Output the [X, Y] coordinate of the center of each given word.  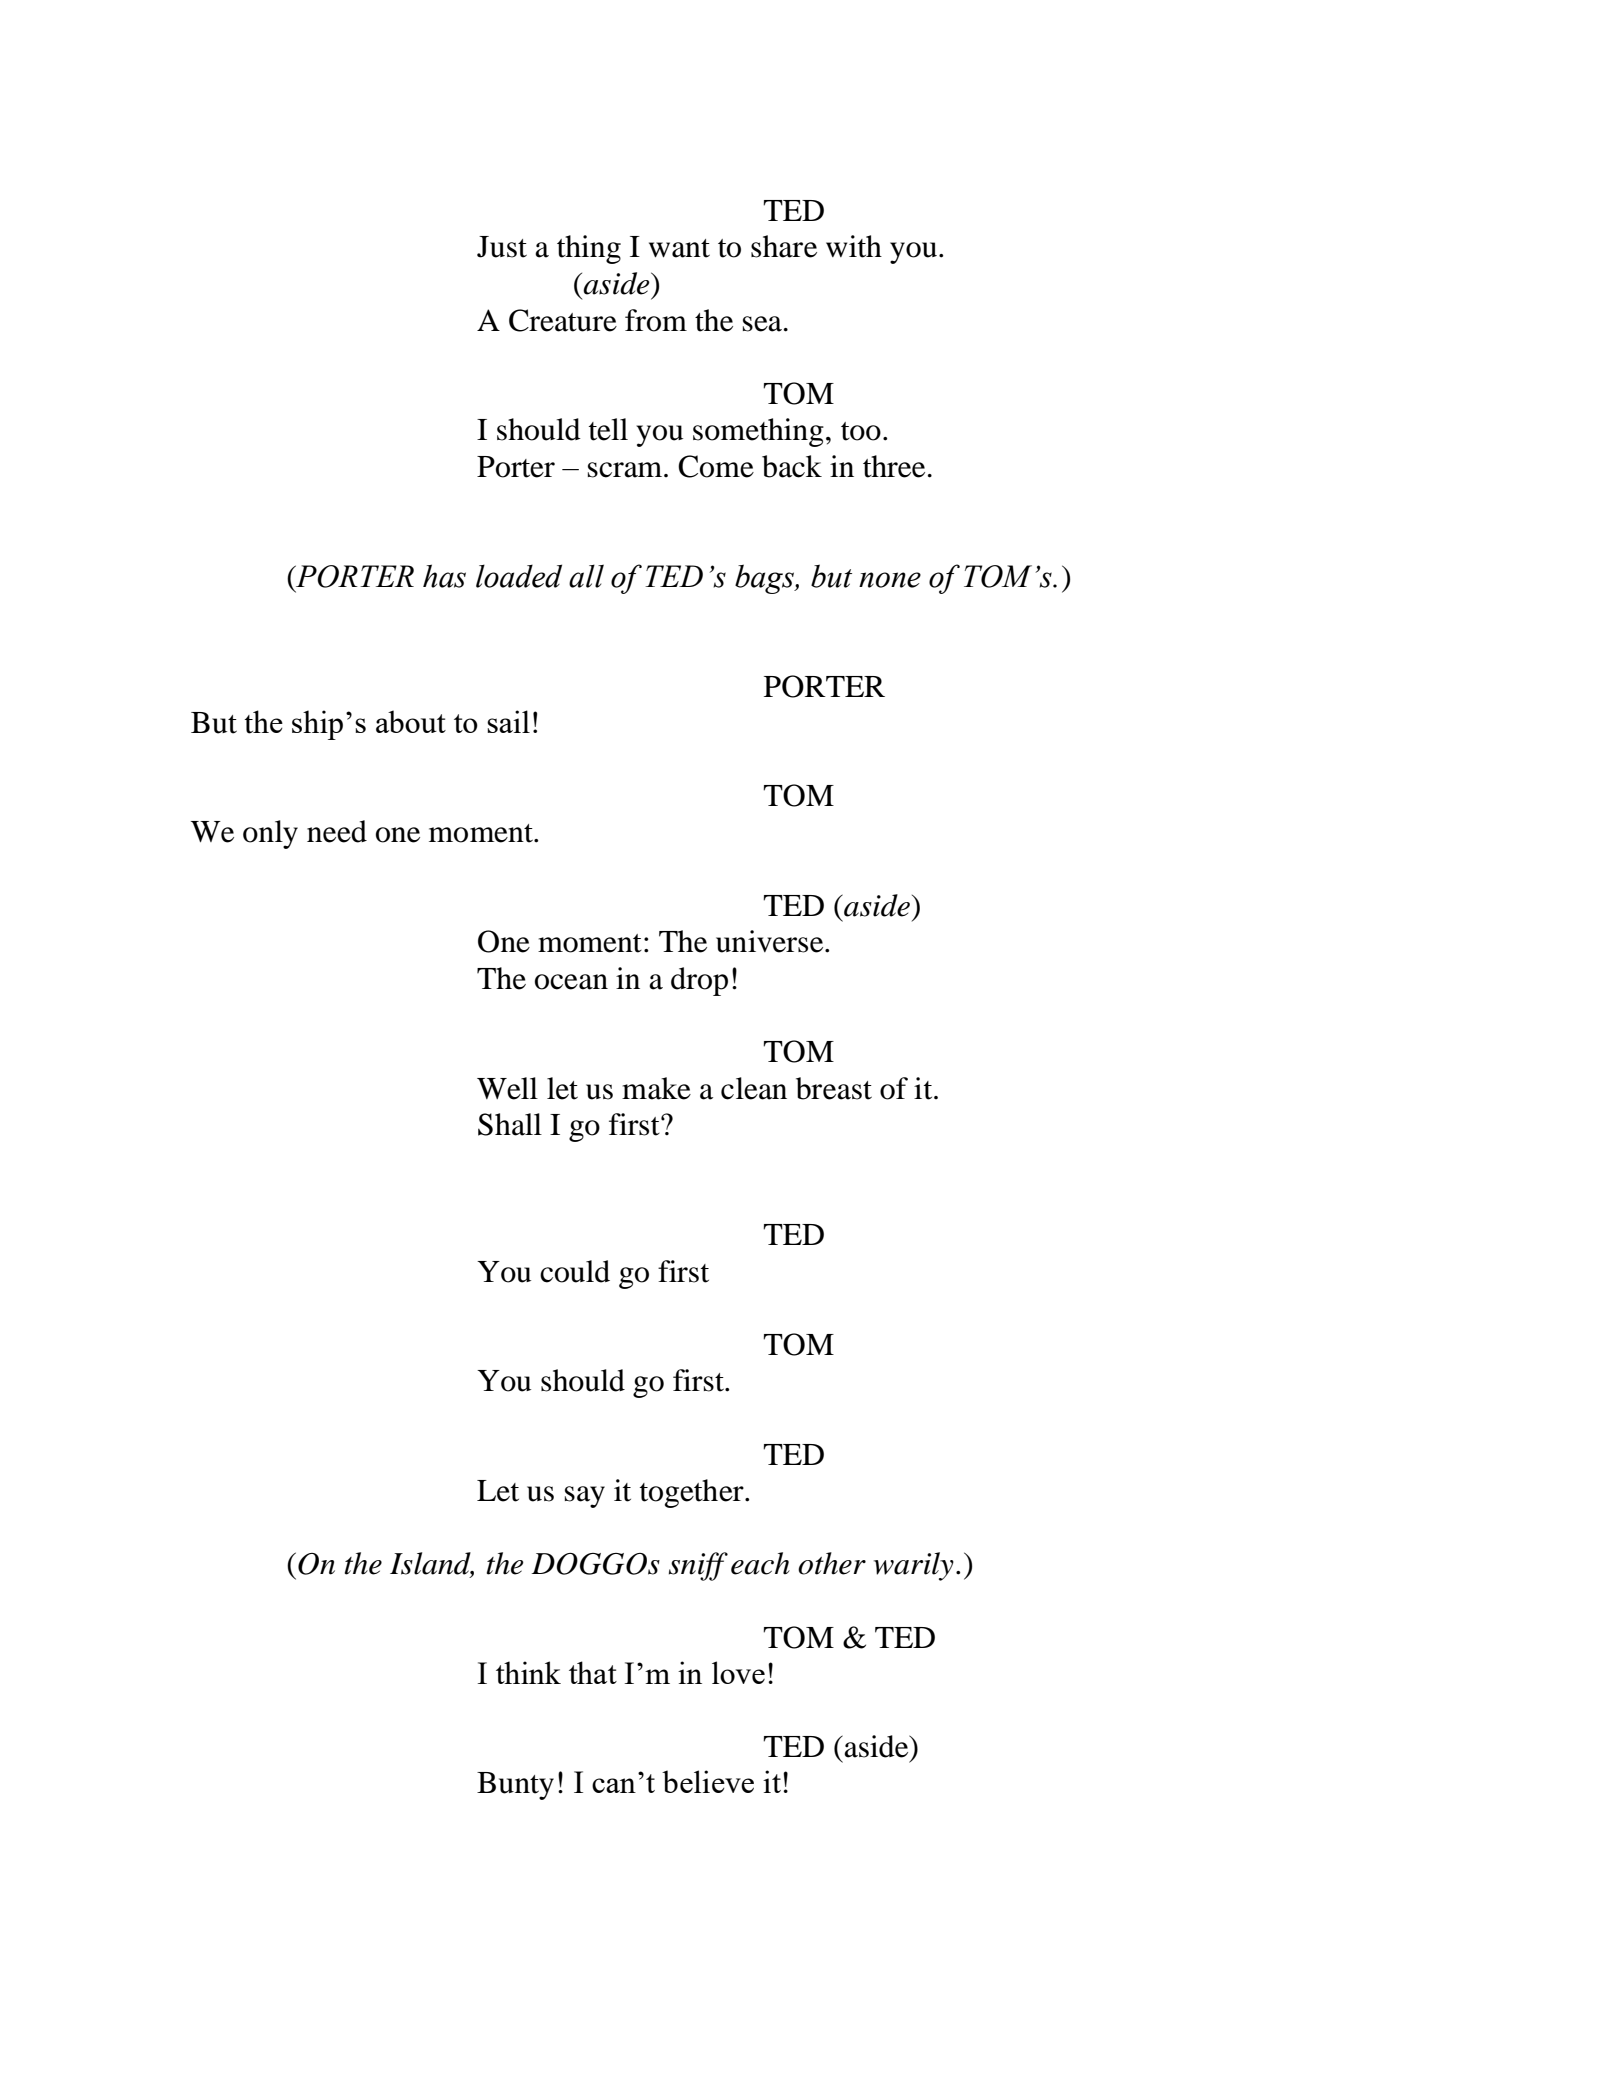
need [337, 831]
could [575, 1271]
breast [834, 1088]
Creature [563, 320]
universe [771, 941]
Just [502, 247]
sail [508, 721]
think [528, 1672]
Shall [510, 1124]
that [593, 1672]
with [854, 246]
